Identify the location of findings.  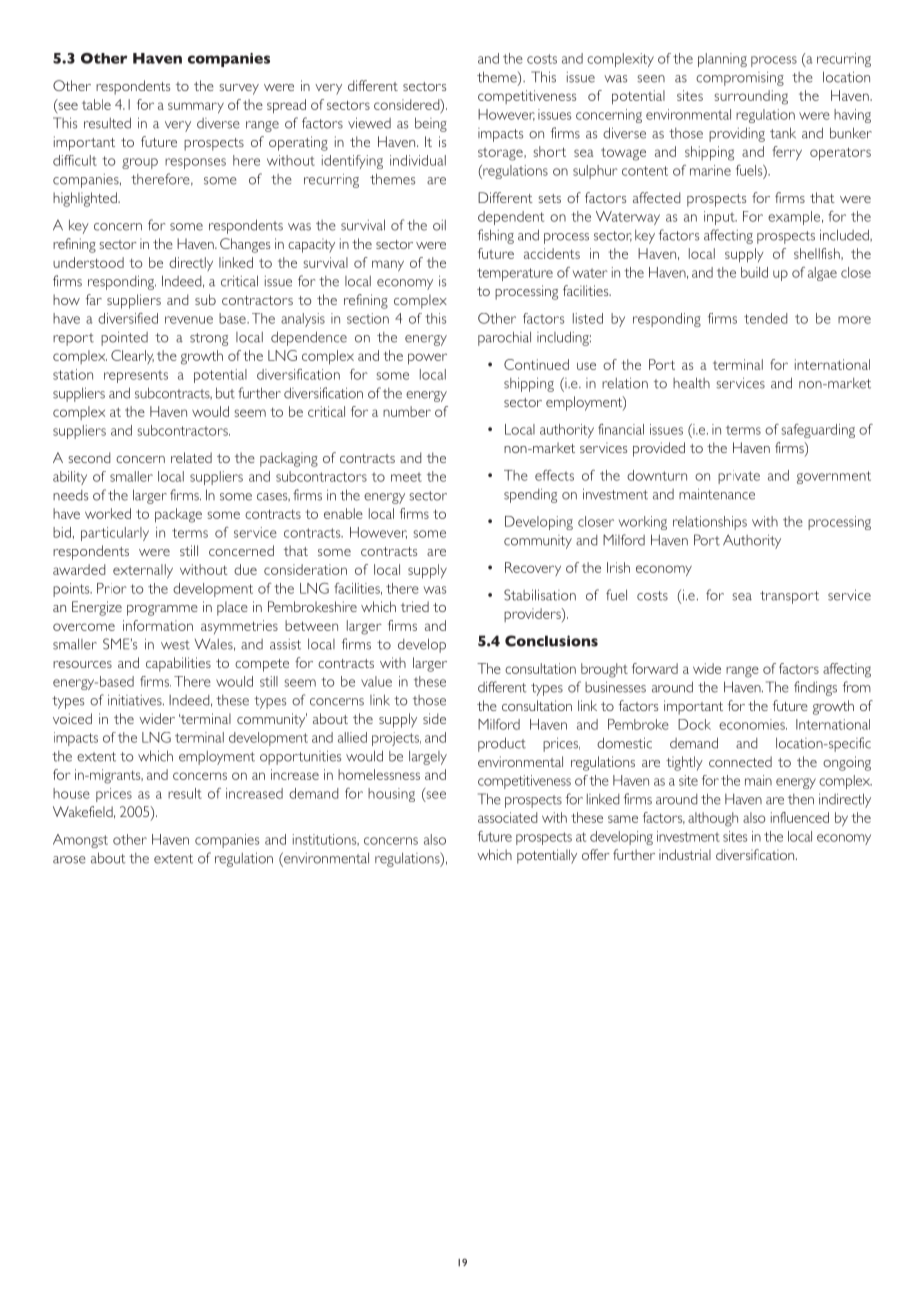
(815, 688).
